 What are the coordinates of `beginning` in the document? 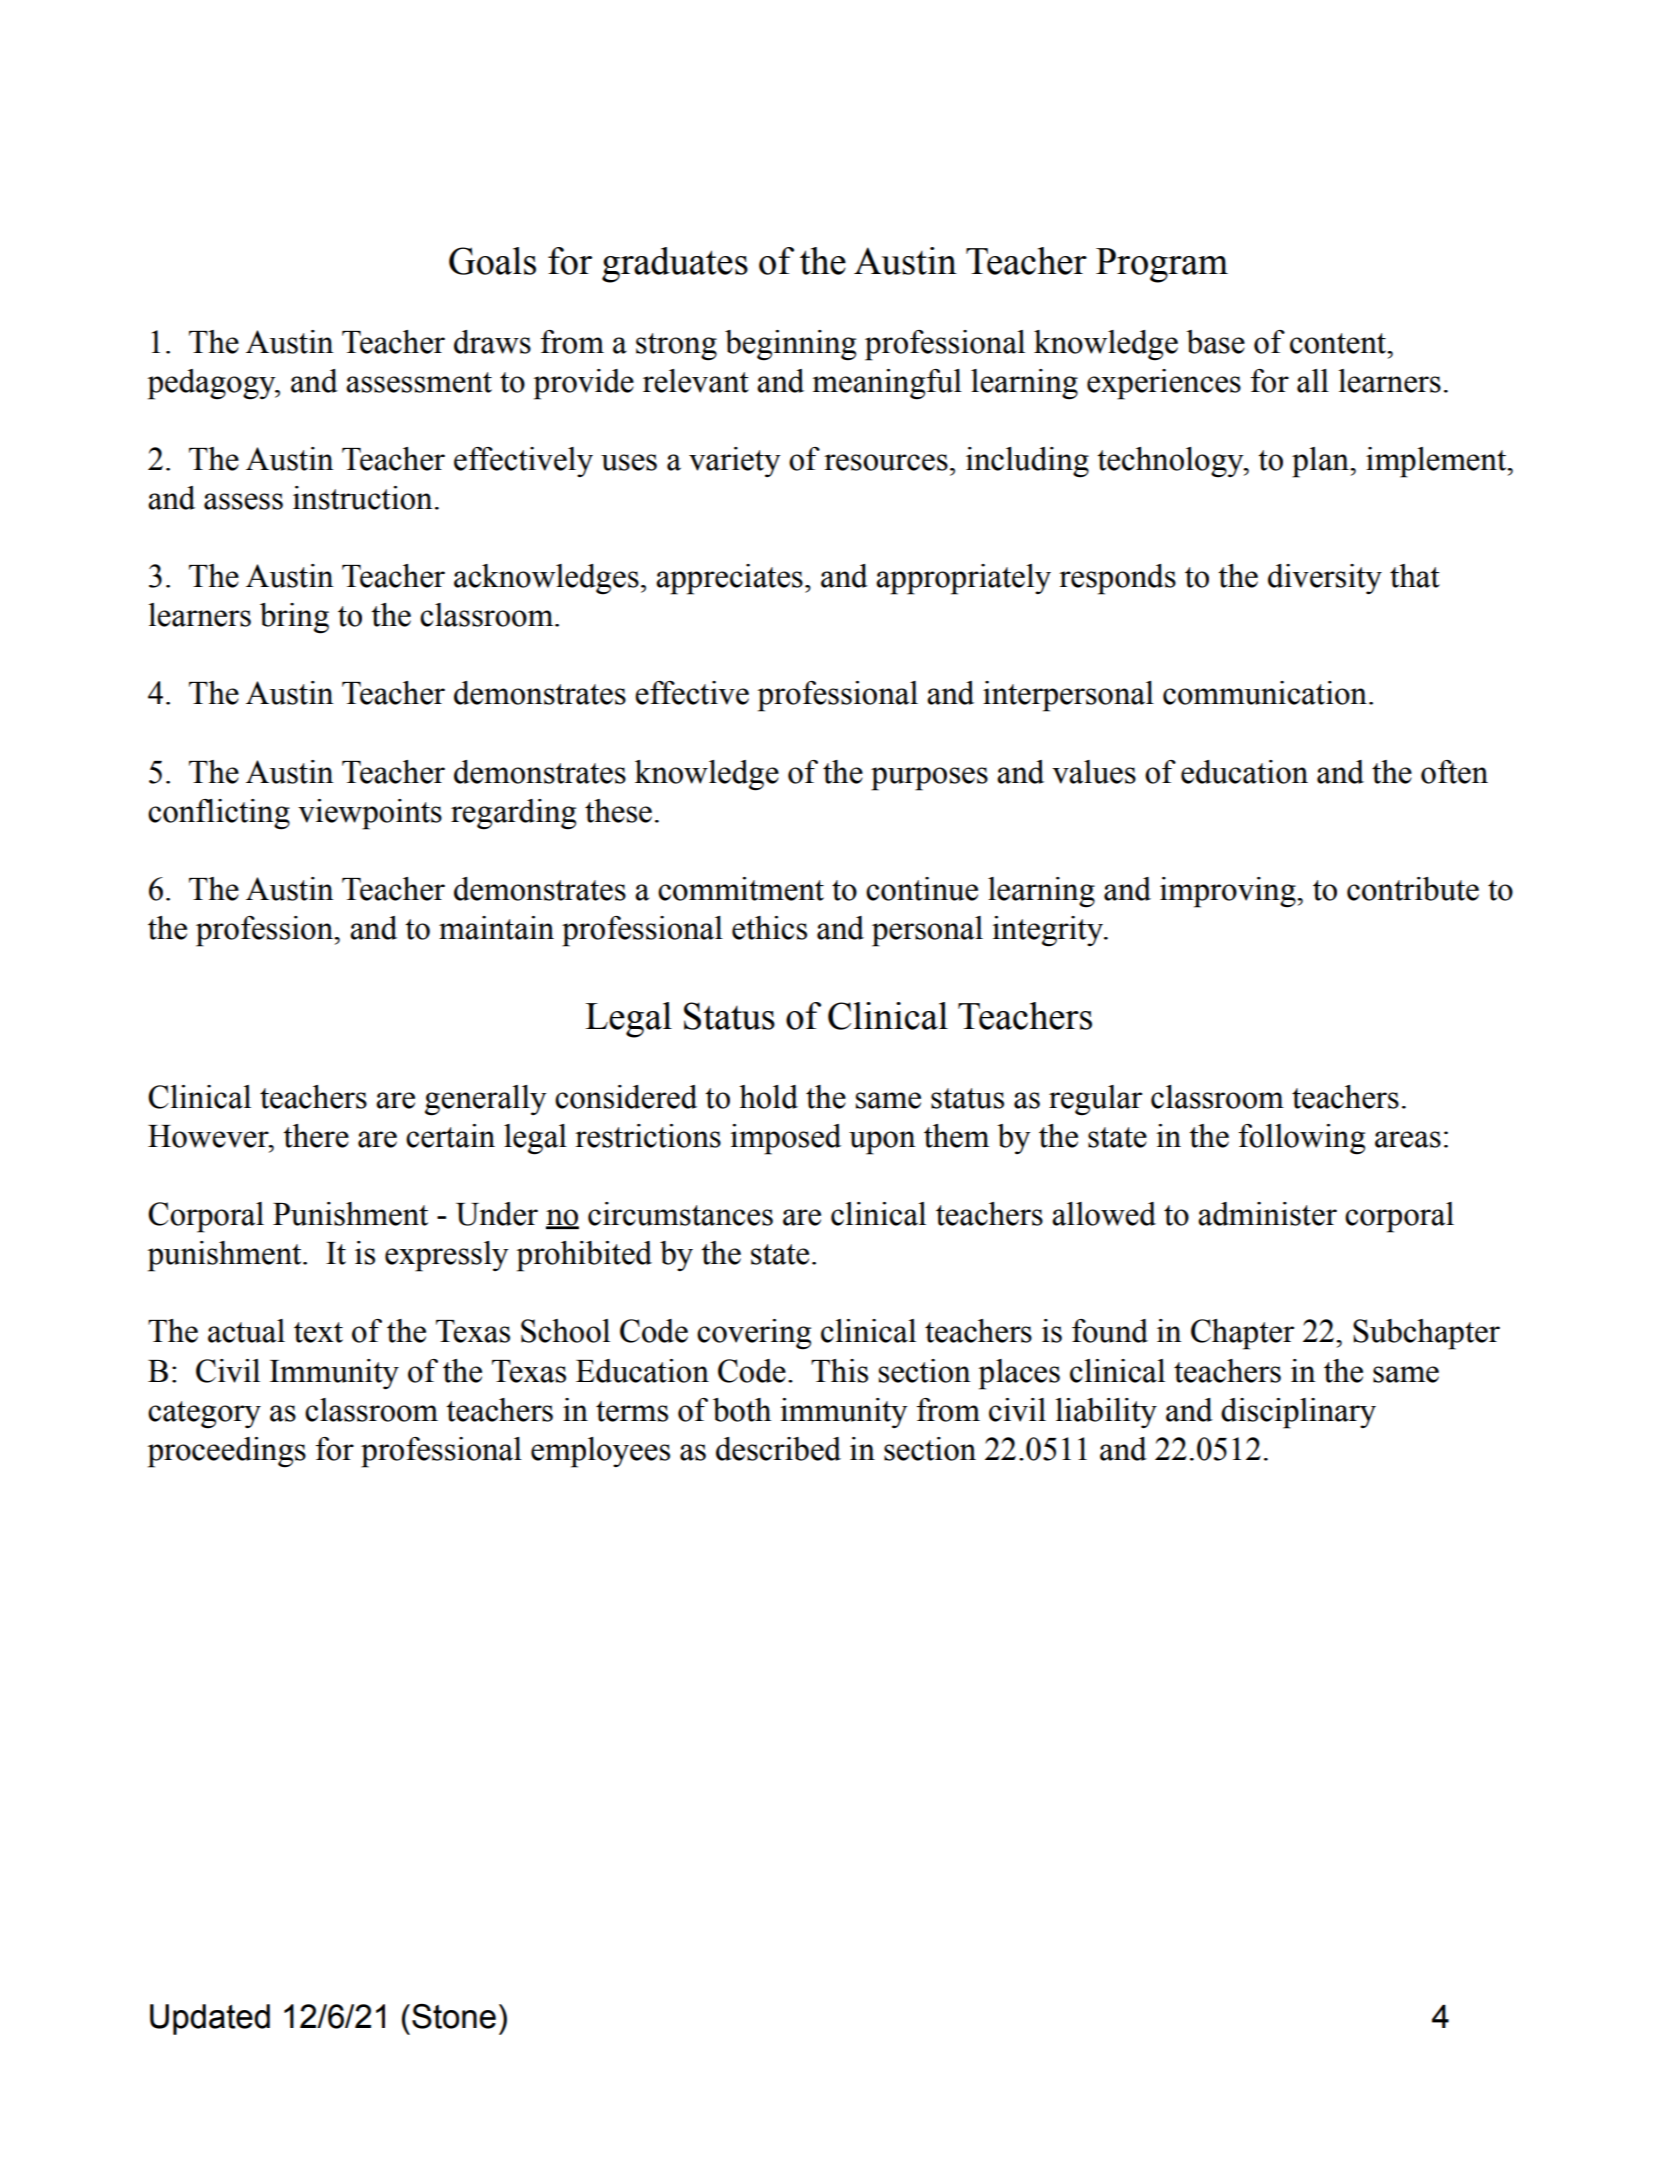 It's located at (790, 345).
